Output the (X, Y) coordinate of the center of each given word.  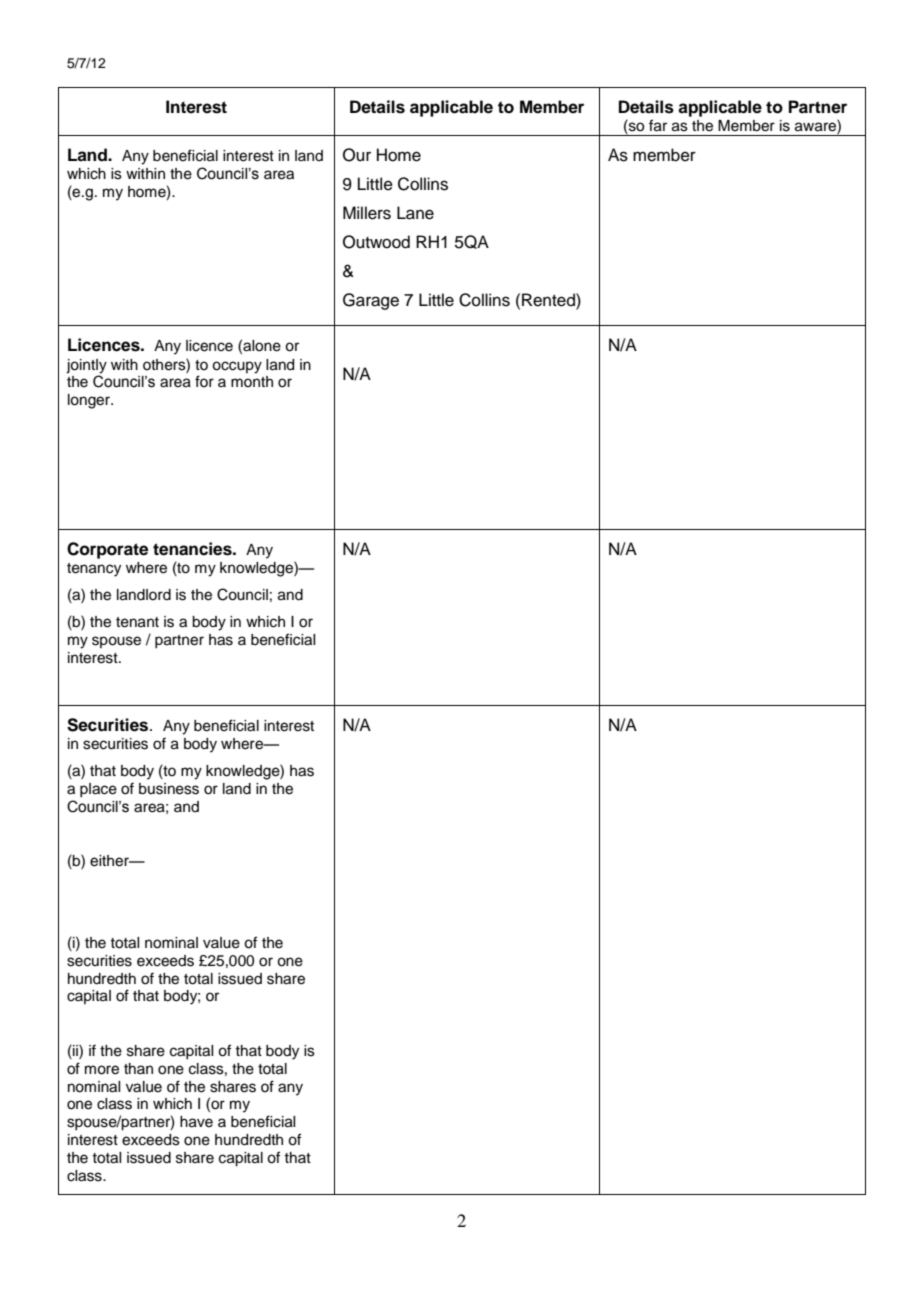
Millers (367, 213)
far (658, 125)
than (138, 1068)
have (196, 1122)
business (169, 789)
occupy (237, 367)
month (252, 381)
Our (357, 155)
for (204, 381)
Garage (371, 301)
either (110, 861)
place (98, 790)
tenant (137, 622)
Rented (549, 300)
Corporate (107, 550)
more (102, 1070)
